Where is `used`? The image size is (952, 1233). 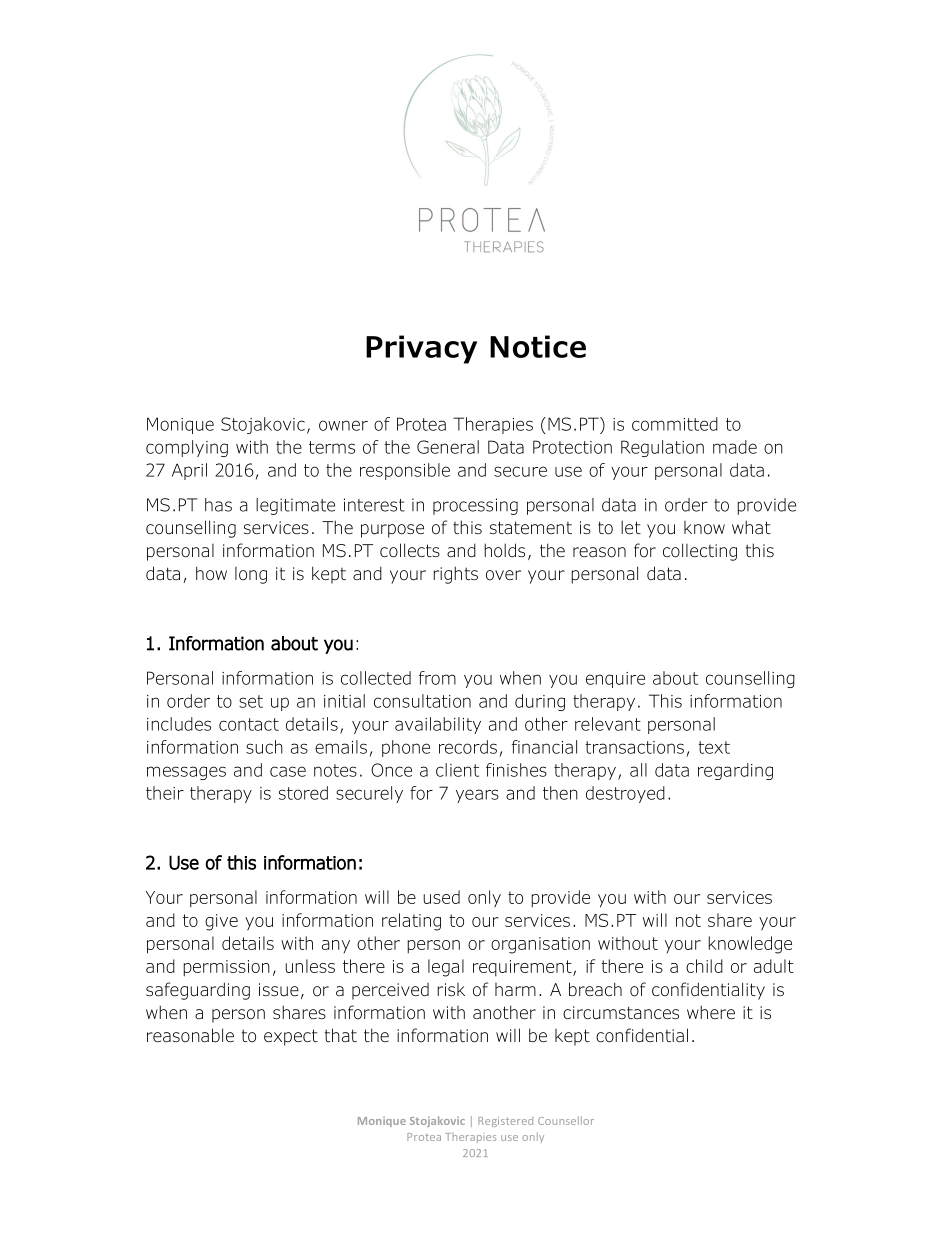 used is located at coordinates (441, 897).
